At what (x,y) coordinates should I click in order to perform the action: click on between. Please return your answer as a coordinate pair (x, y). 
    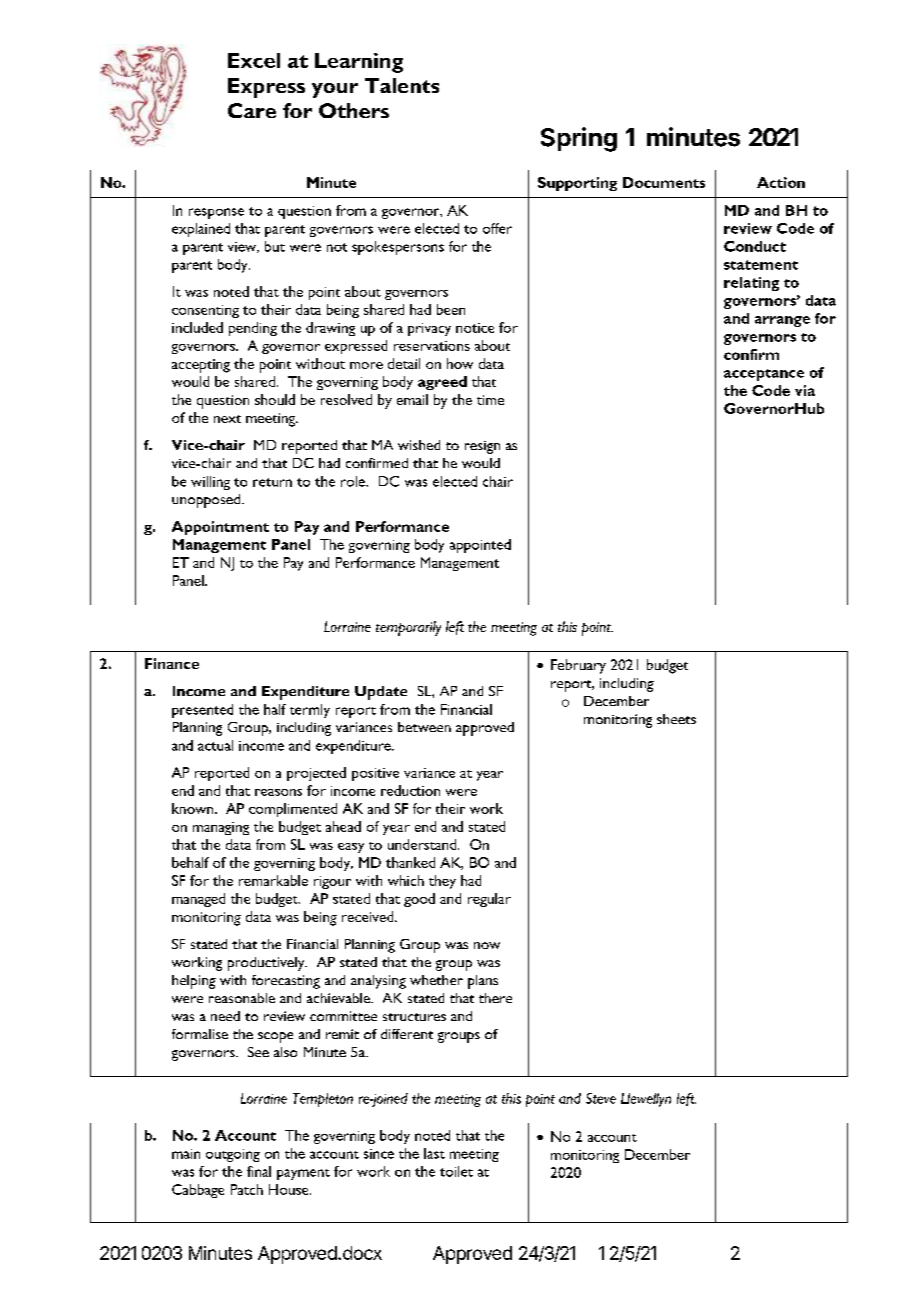
    Looking at the image, I should click on (424, 727).
